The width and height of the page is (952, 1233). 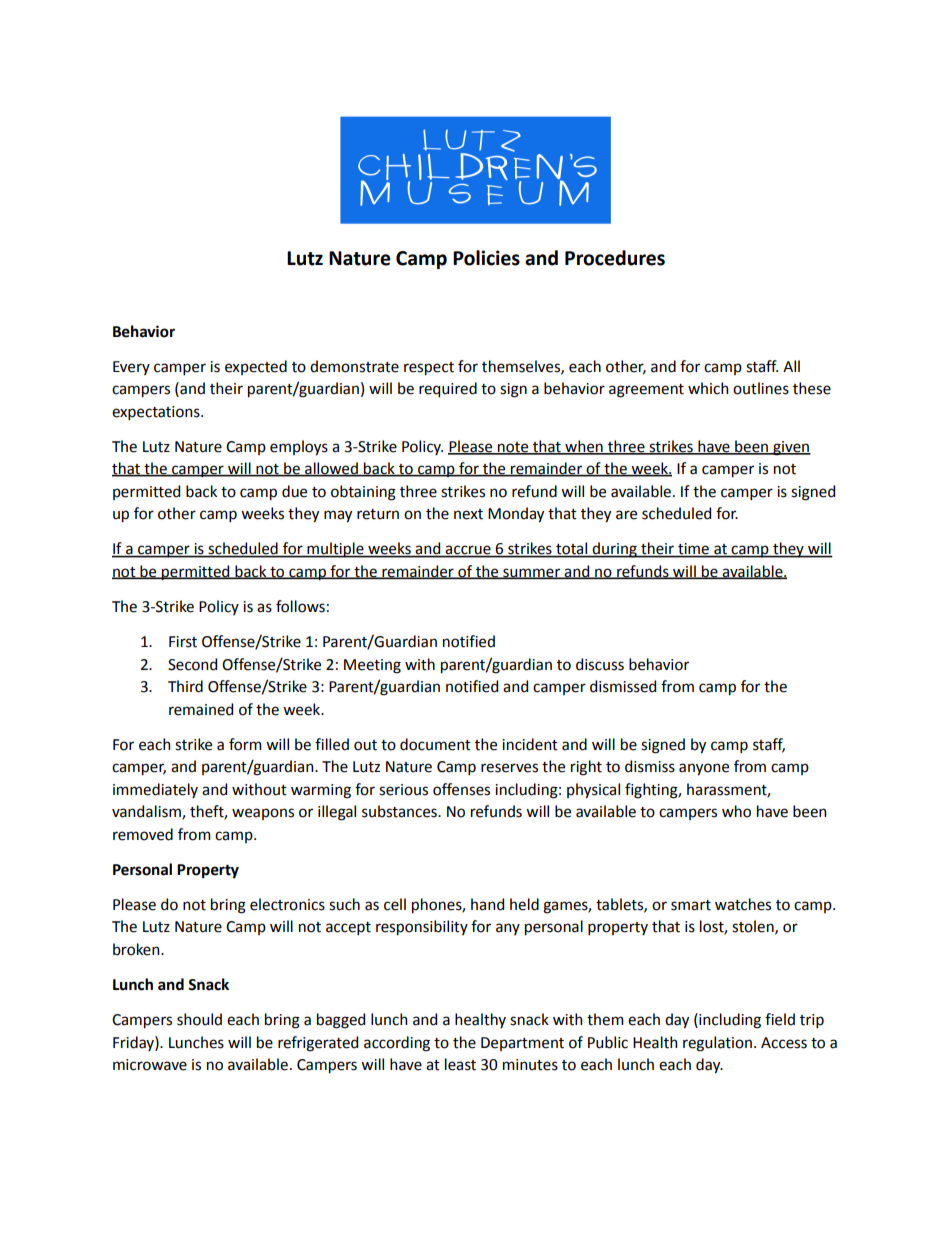 I want to click on least, so click(x=460, y=1064).
